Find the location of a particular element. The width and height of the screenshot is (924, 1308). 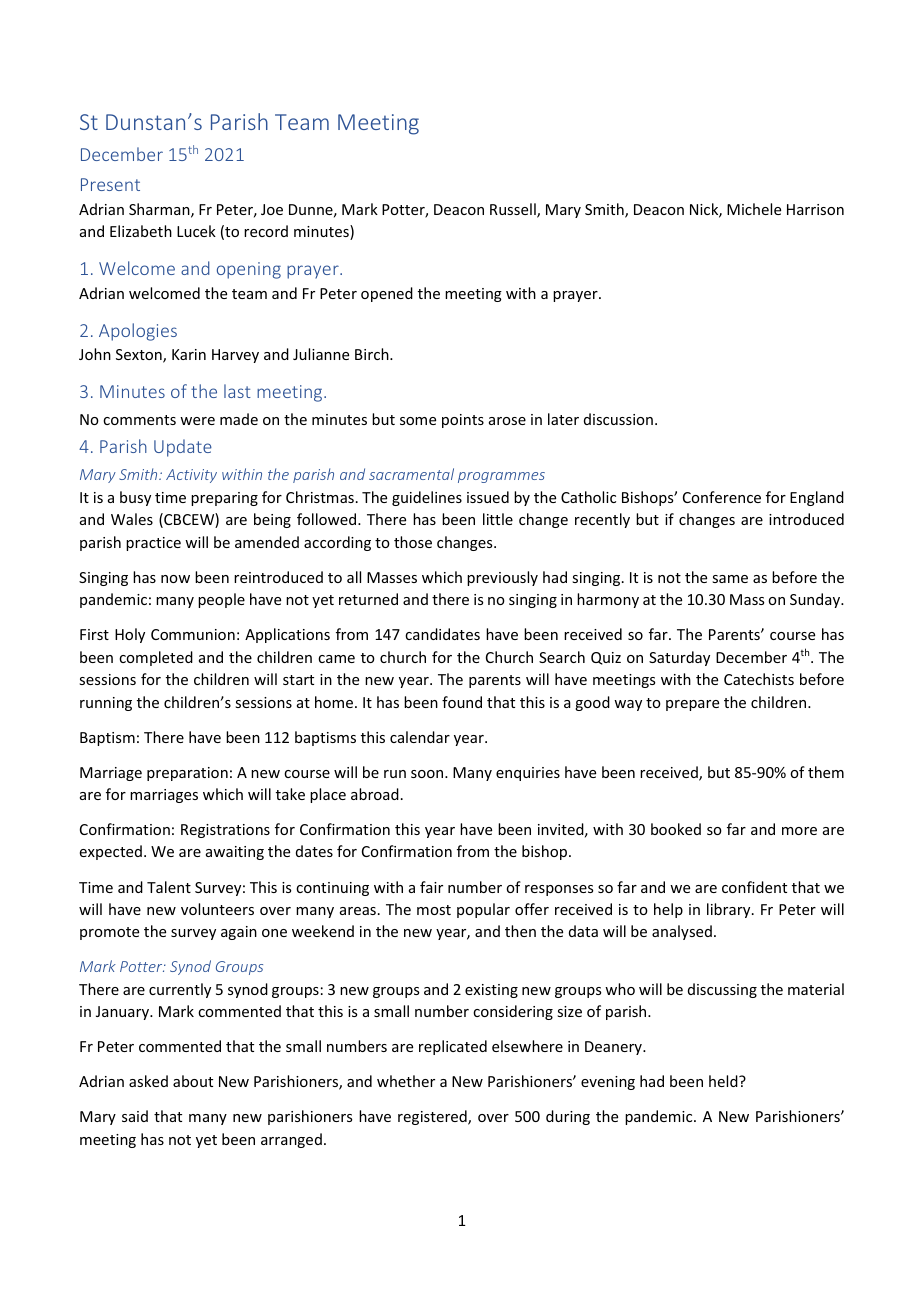

registered is located at coordinates (433, 1117).
